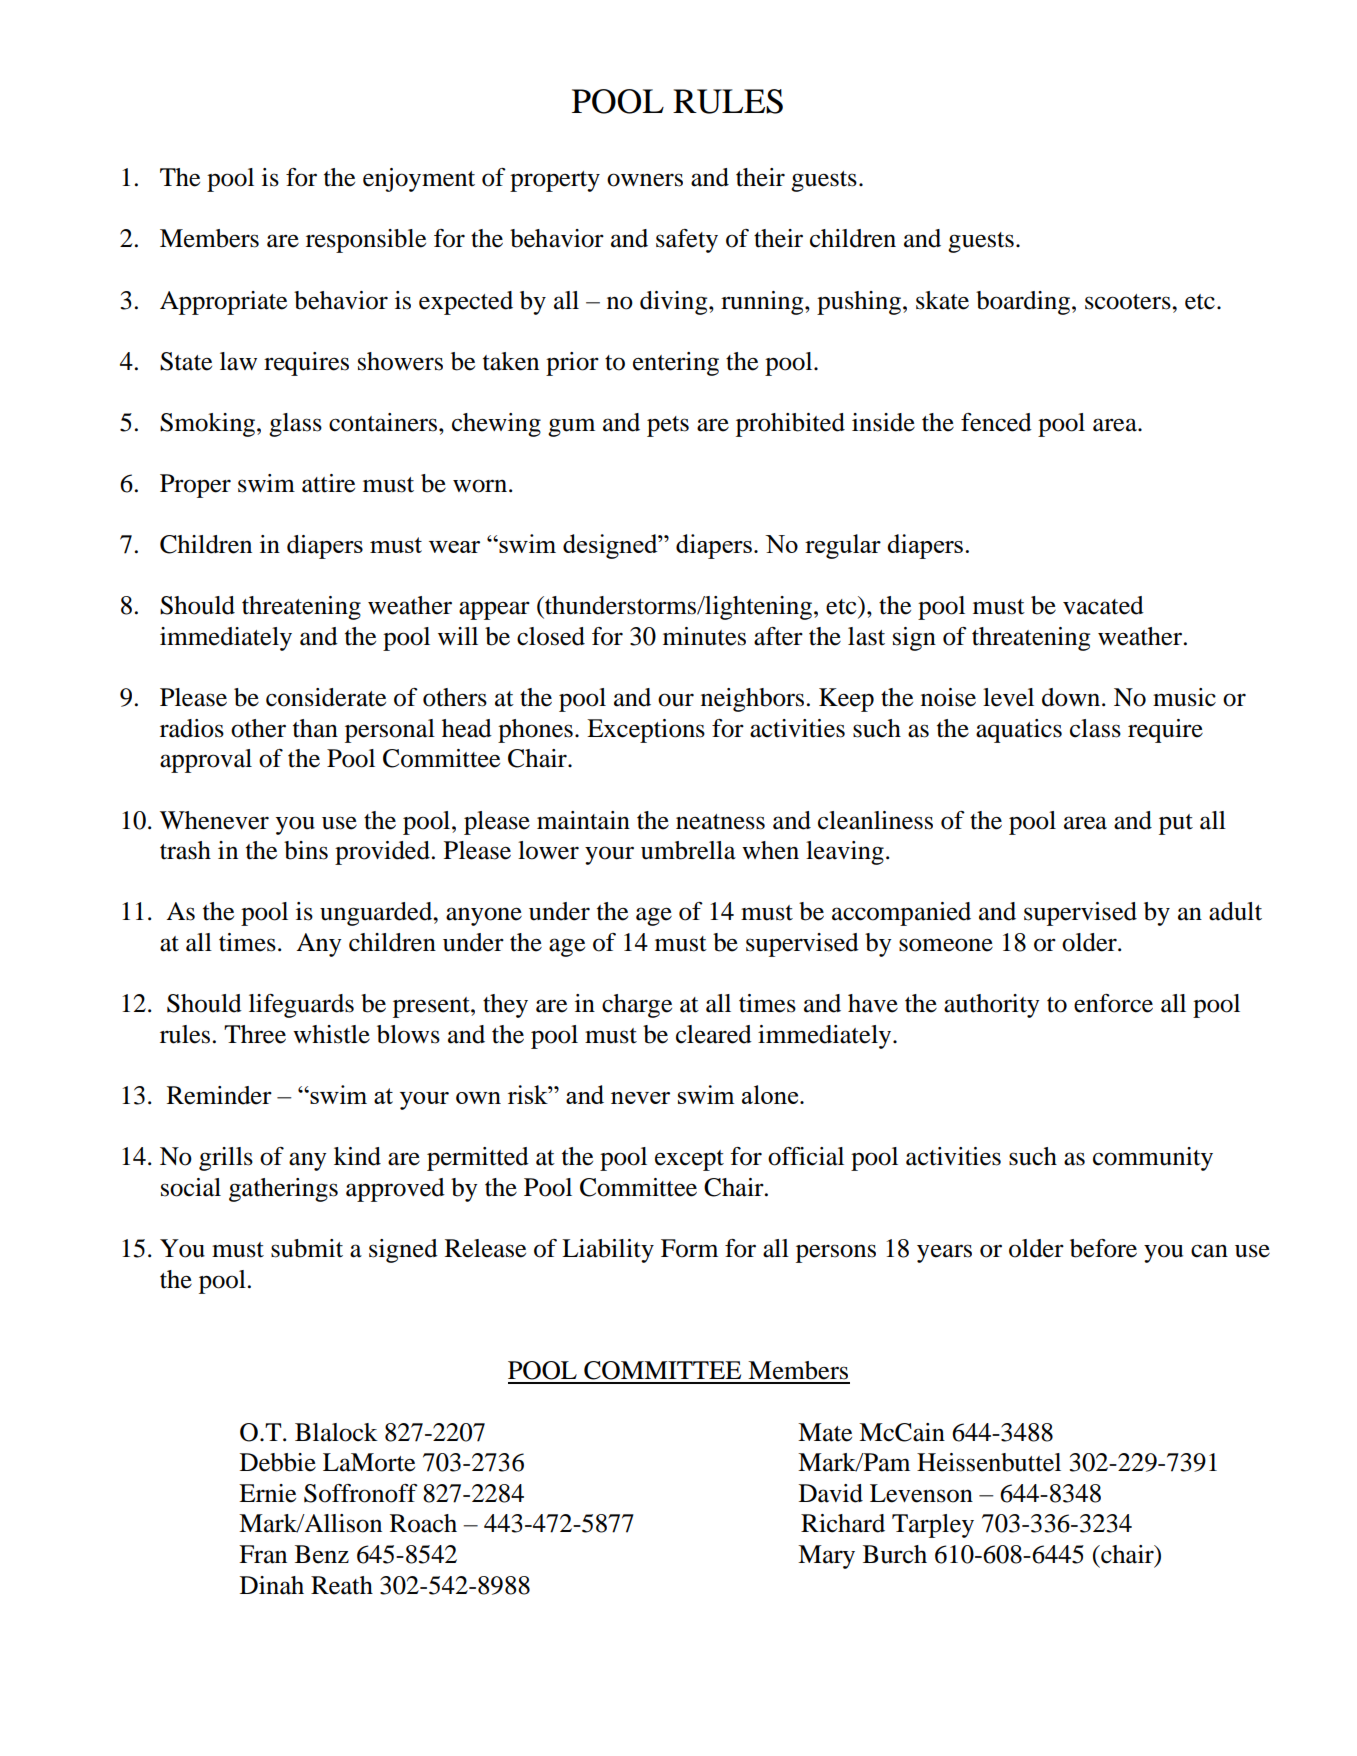  Describe the element at coordinates (1024, 303) in the page. I see `boarding` at that location.
